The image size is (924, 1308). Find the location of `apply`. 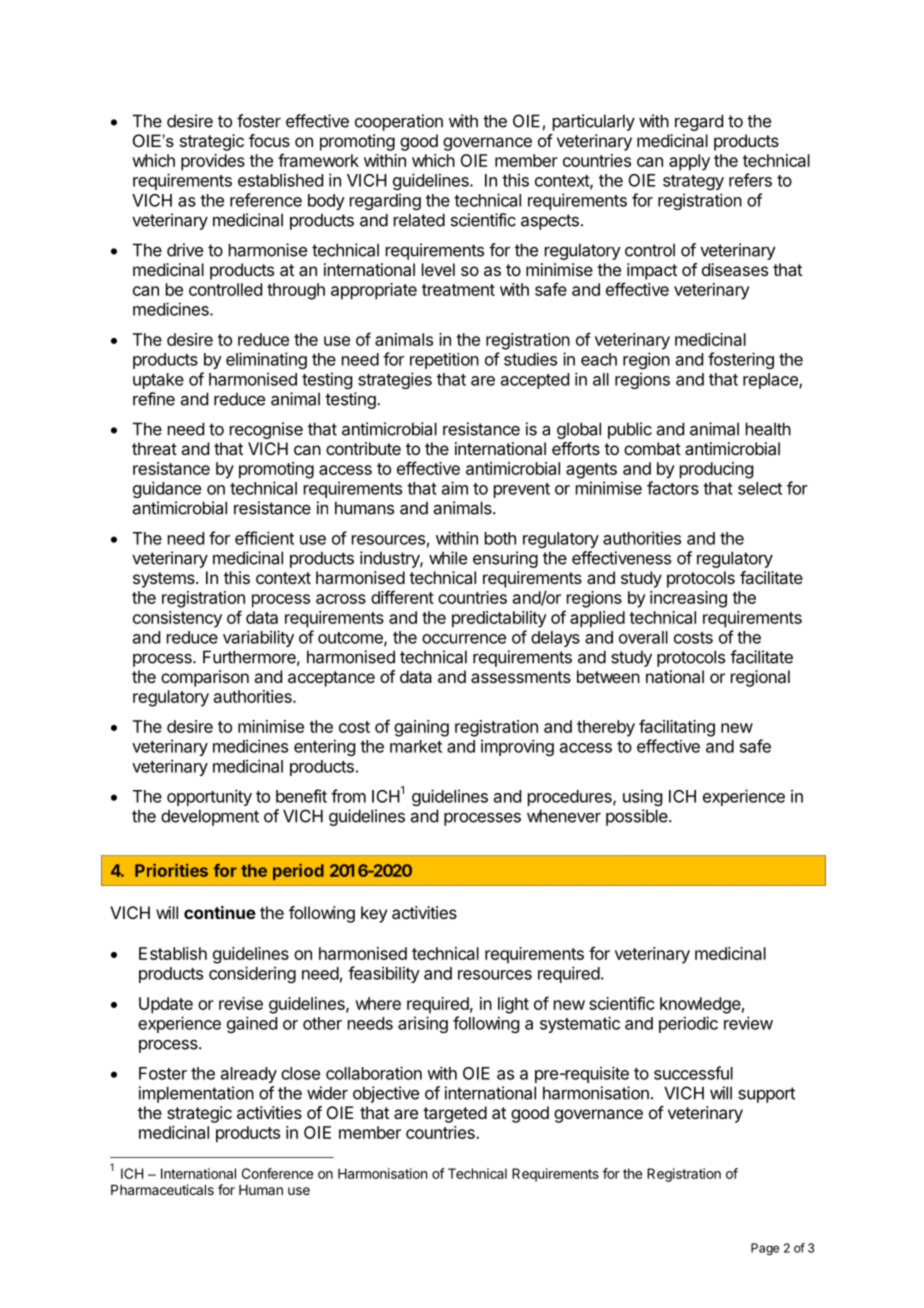

apply is located at coordinates (689, 162).
